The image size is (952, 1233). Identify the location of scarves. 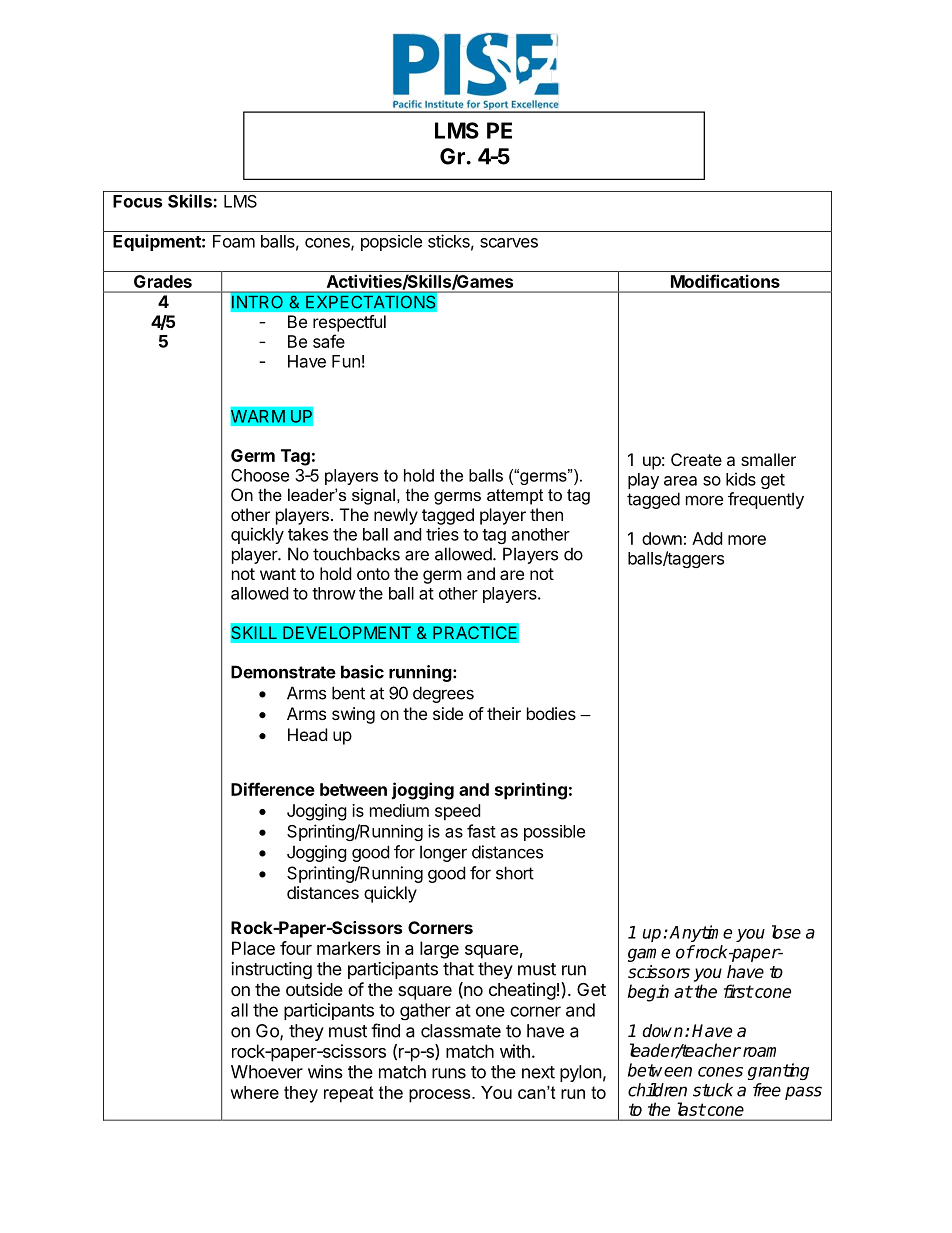
(509, 243).
